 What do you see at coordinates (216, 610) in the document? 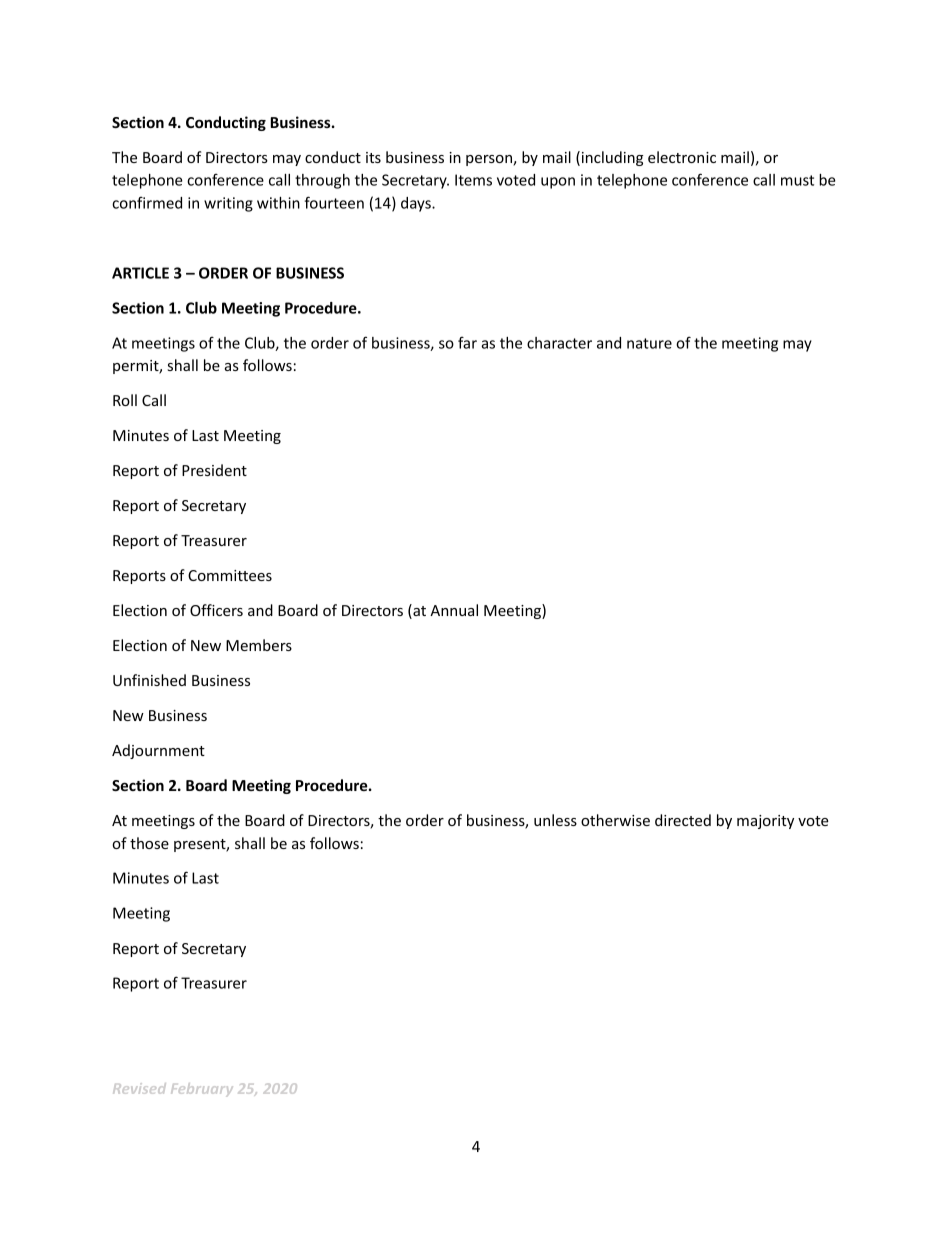
I see `Officers` at bounding box center [216, 610].
